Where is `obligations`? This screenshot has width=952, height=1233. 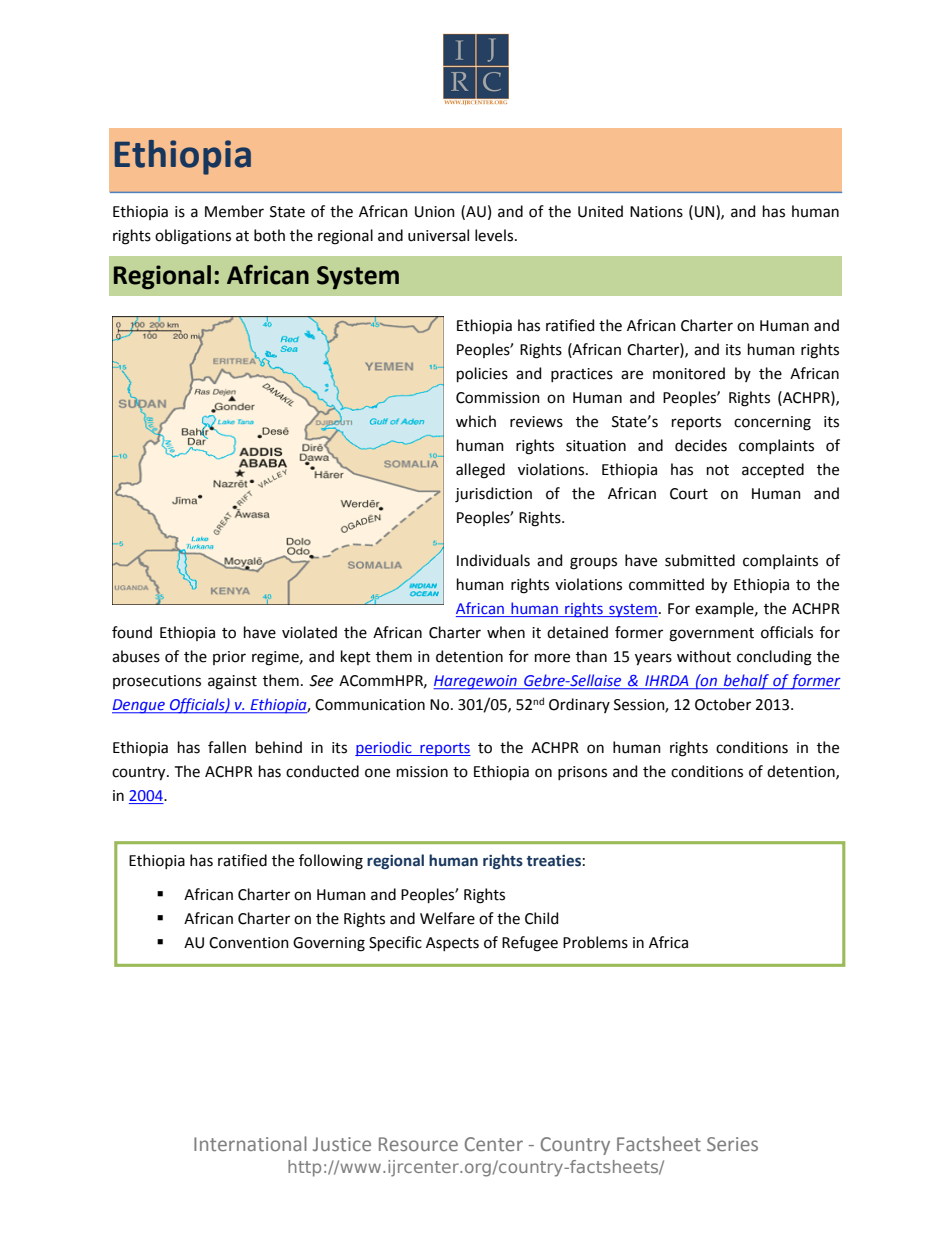
obligations is located at coordinates (193, 237).
